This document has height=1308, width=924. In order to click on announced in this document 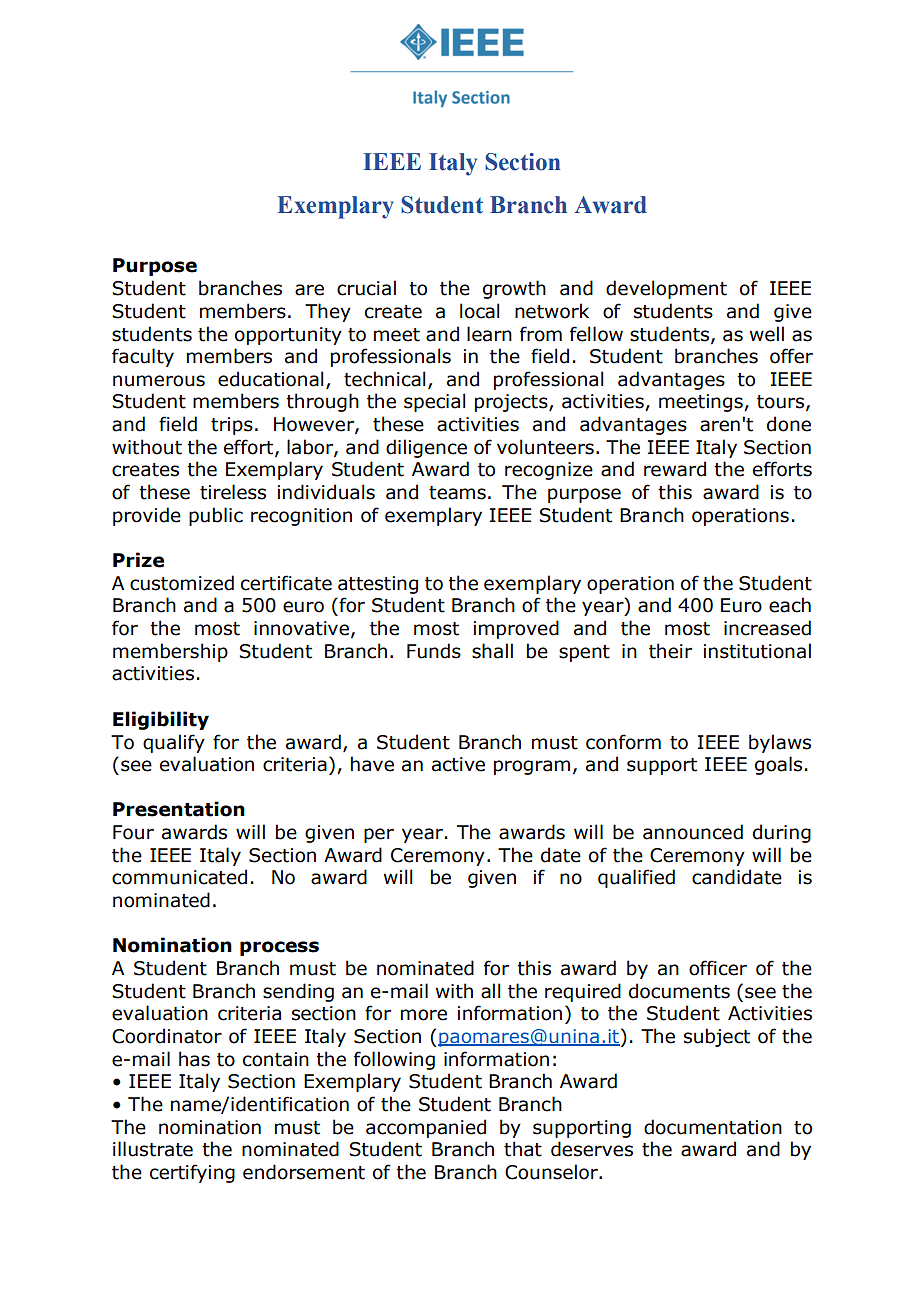, I will do `click(693, 832)`.
